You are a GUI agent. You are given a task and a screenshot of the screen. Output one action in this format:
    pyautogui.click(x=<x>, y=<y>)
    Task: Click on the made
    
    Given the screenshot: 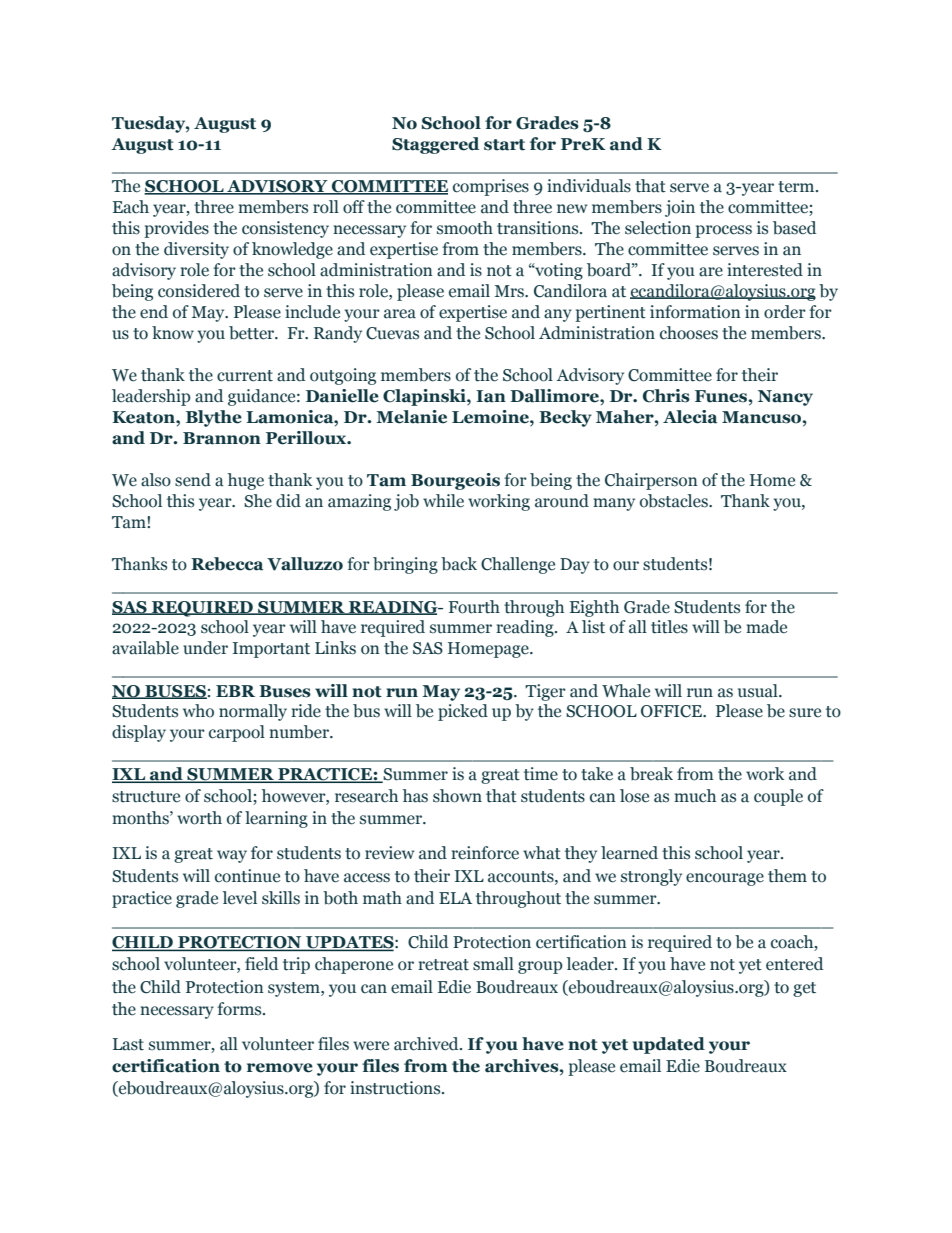 What is the action you would take?
    pyautogui.click(x=766, y=627)
